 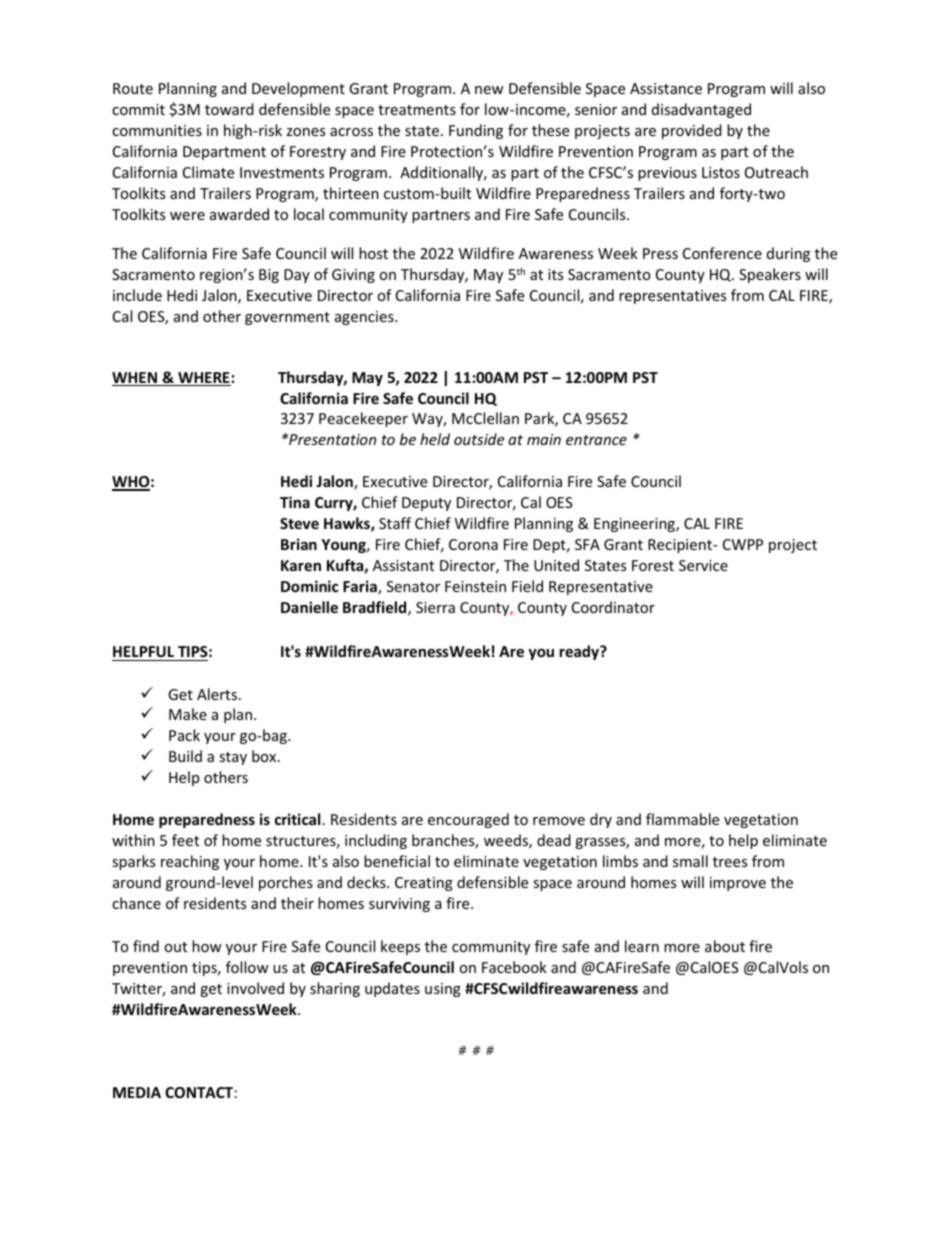 I want to click on encouraged, so click(x=468, y=820).
